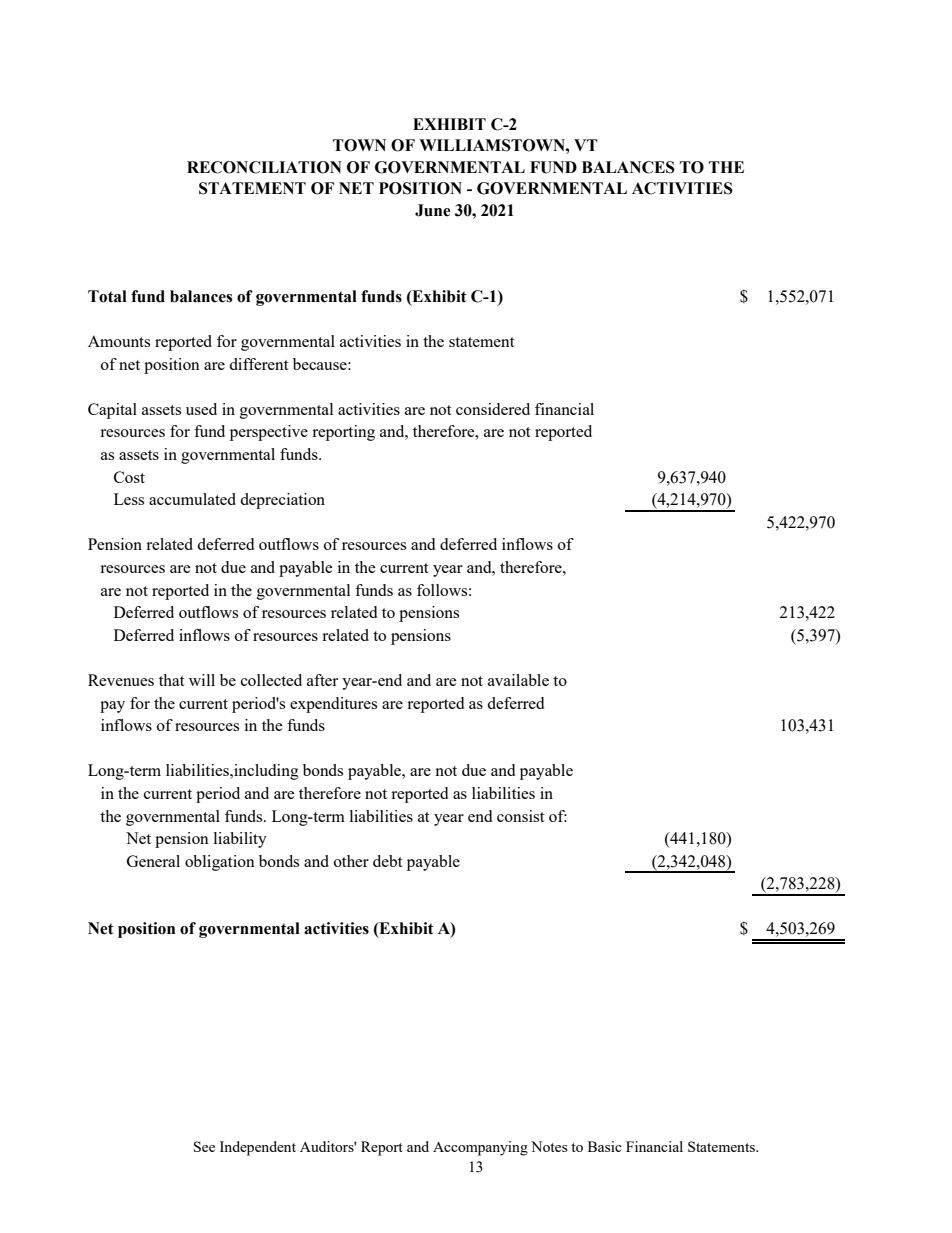 The width and height of the document is (952, 1233). What do you see at coordinates (201, 409) in the document?
I see `used` at bounding box center [201, 409].
